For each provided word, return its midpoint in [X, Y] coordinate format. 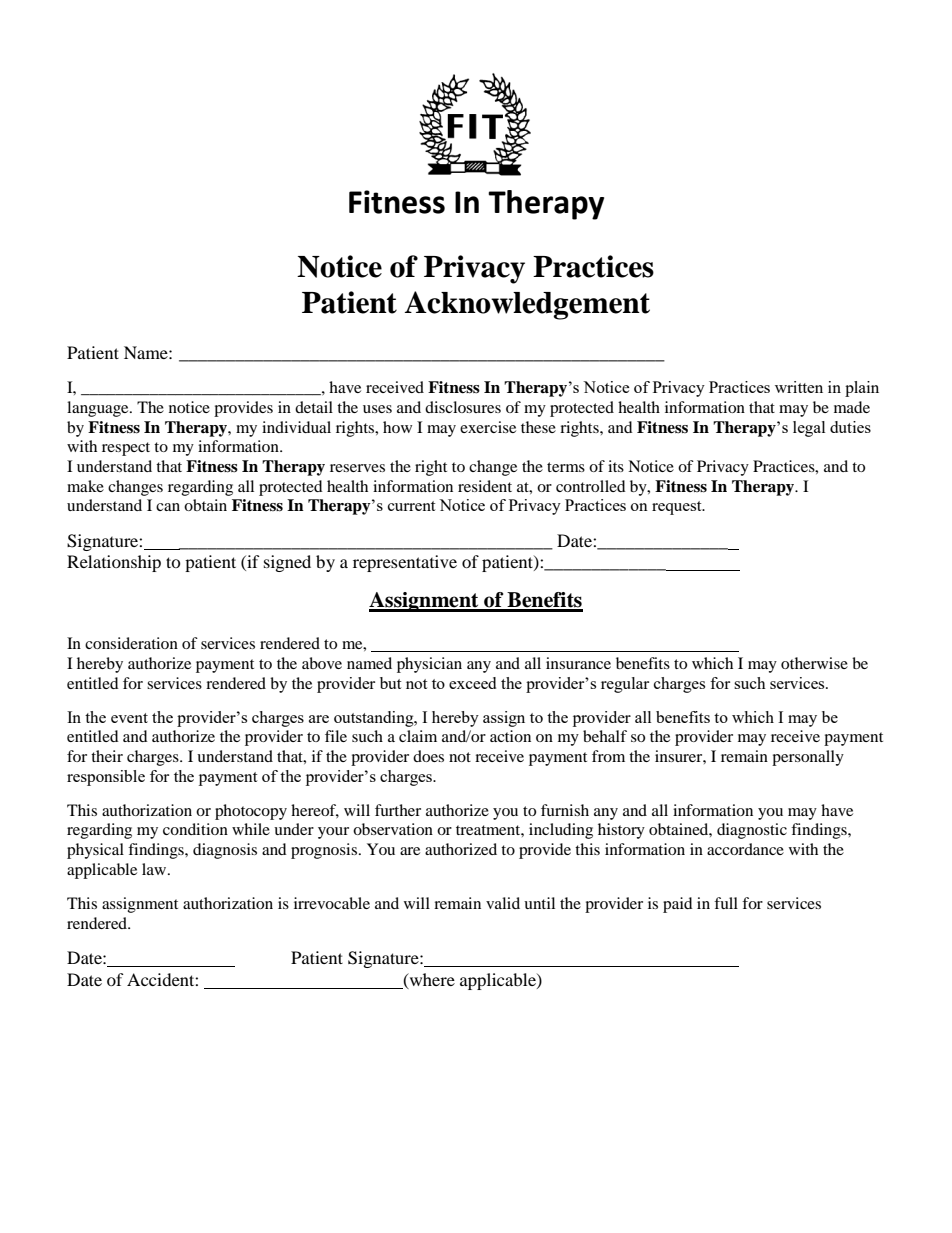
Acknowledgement [527, 305]
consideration [131, 643]
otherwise [814, 663]
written [799, 387]
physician [429, 665]
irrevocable [332, 903]
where [431, 980]
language [99, 409]
